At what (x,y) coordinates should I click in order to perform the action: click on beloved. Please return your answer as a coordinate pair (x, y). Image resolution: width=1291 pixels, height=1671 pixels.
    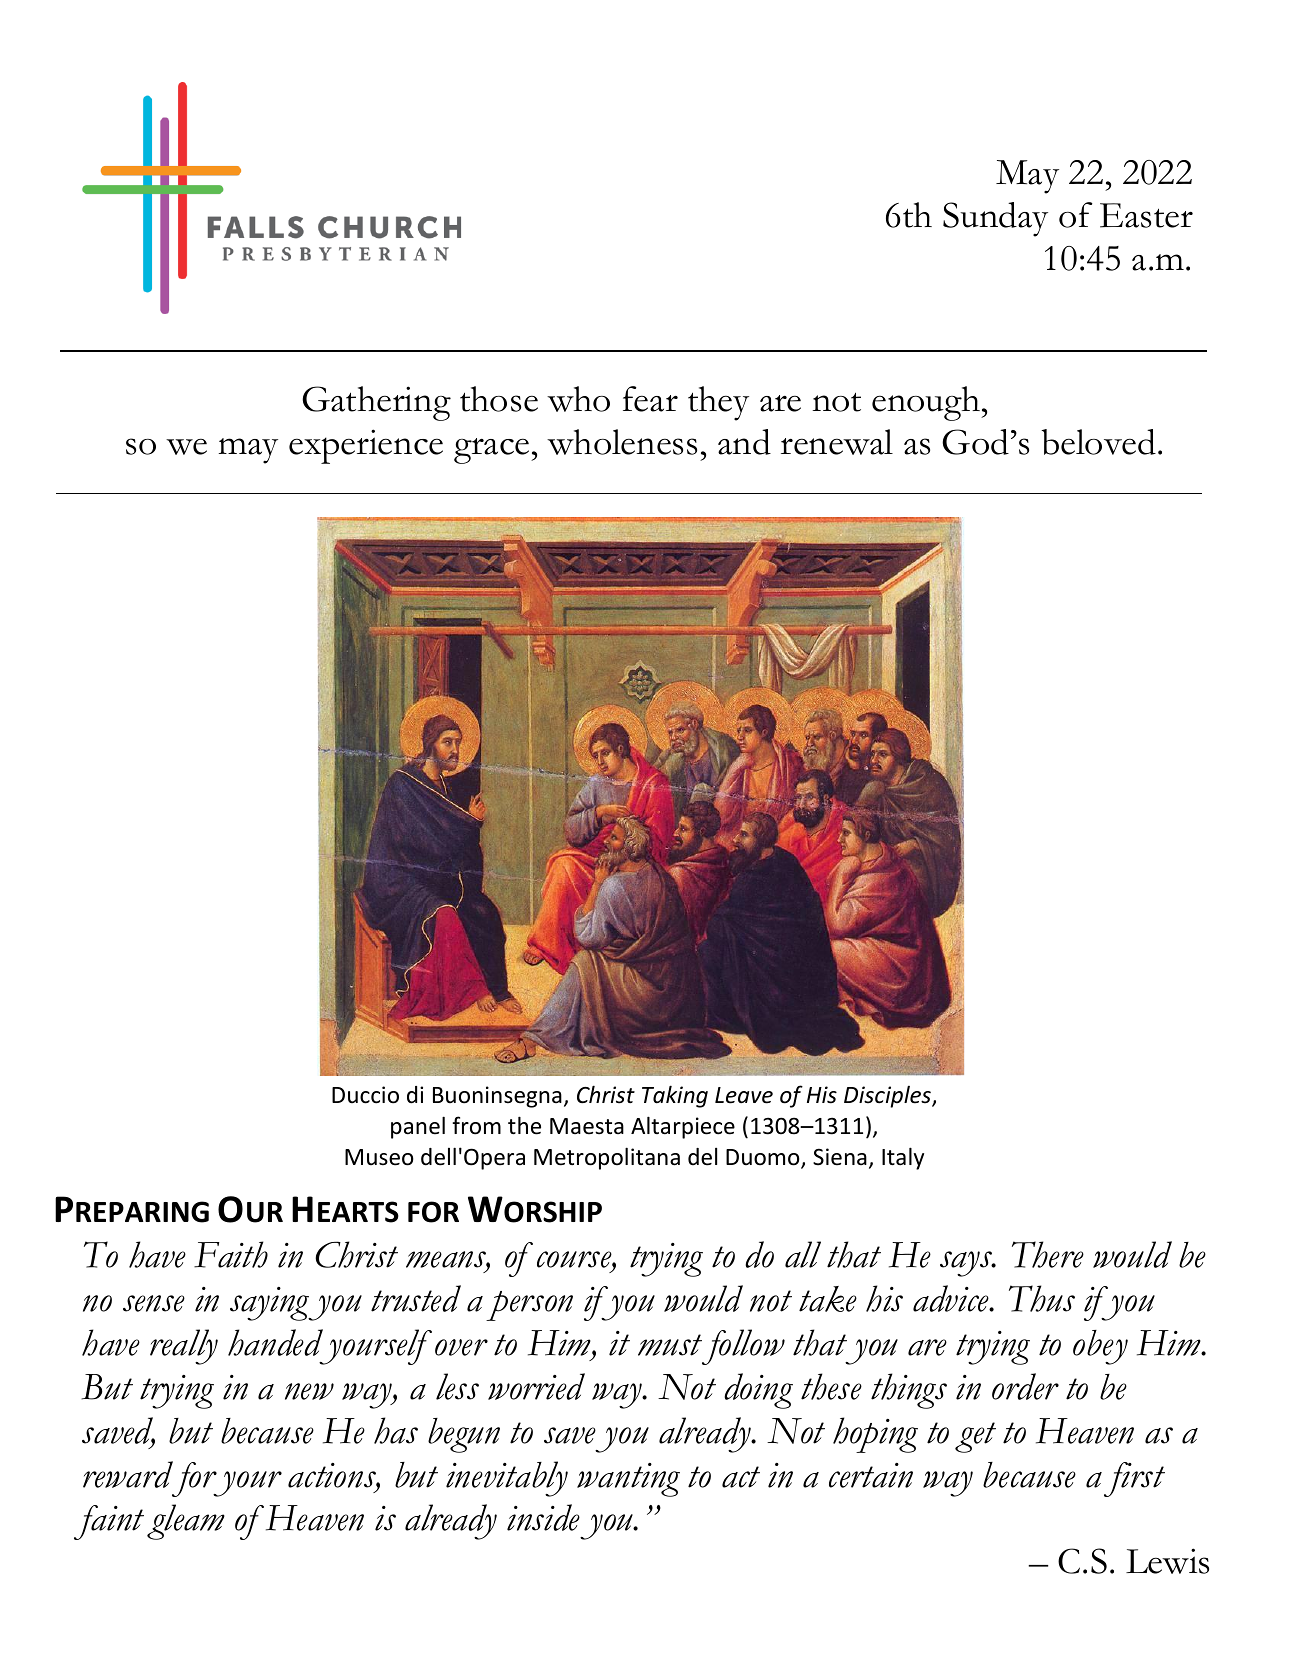
    Looking at the image, I should click on (1100, 442).
